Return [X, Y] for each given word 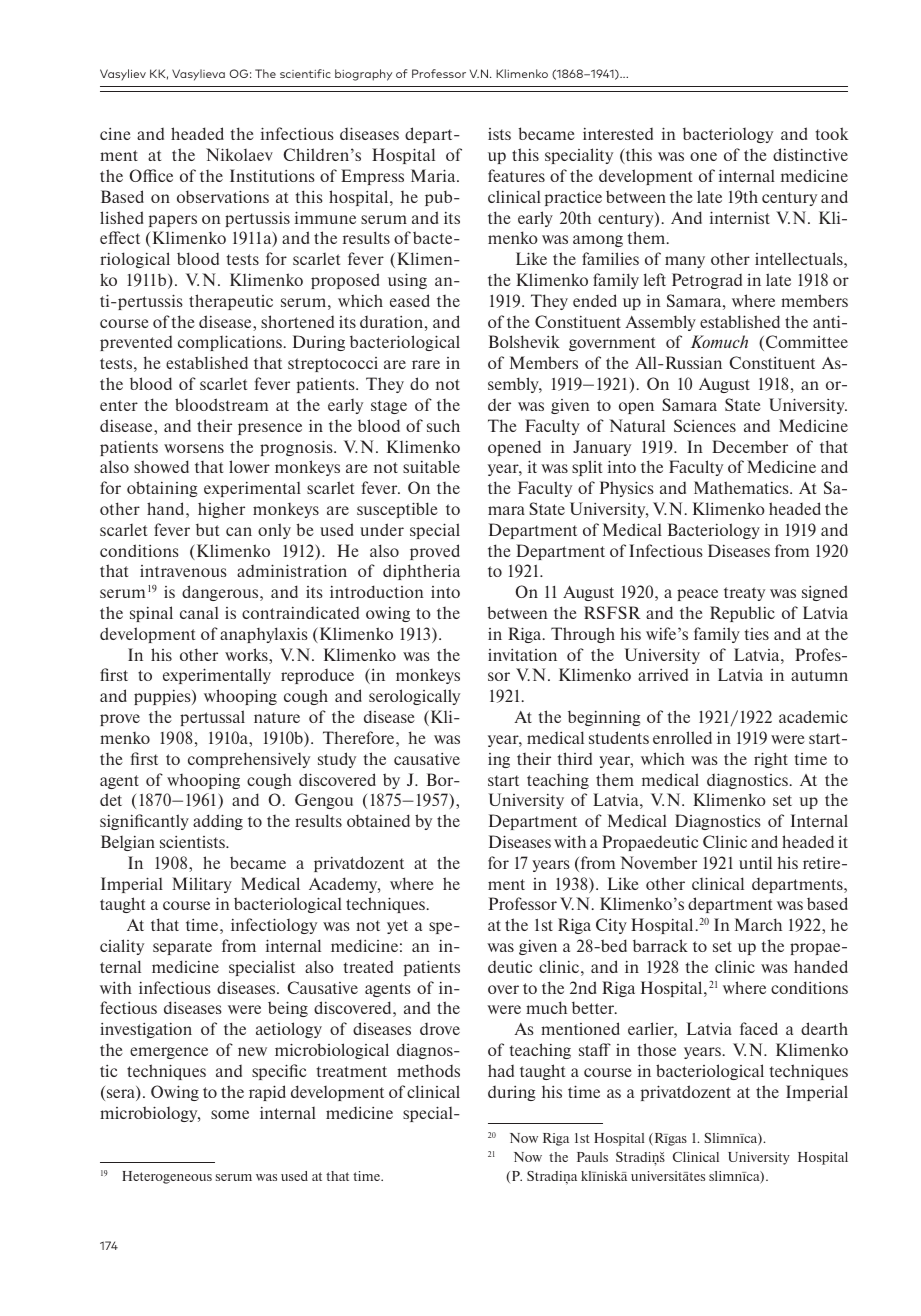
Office [151, 175]
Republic [742, 614]
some [230, 1114]
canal [199, 613]
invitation [522, 655]
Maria [434, 175]
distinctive [810, 154]
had [501, 1070]
